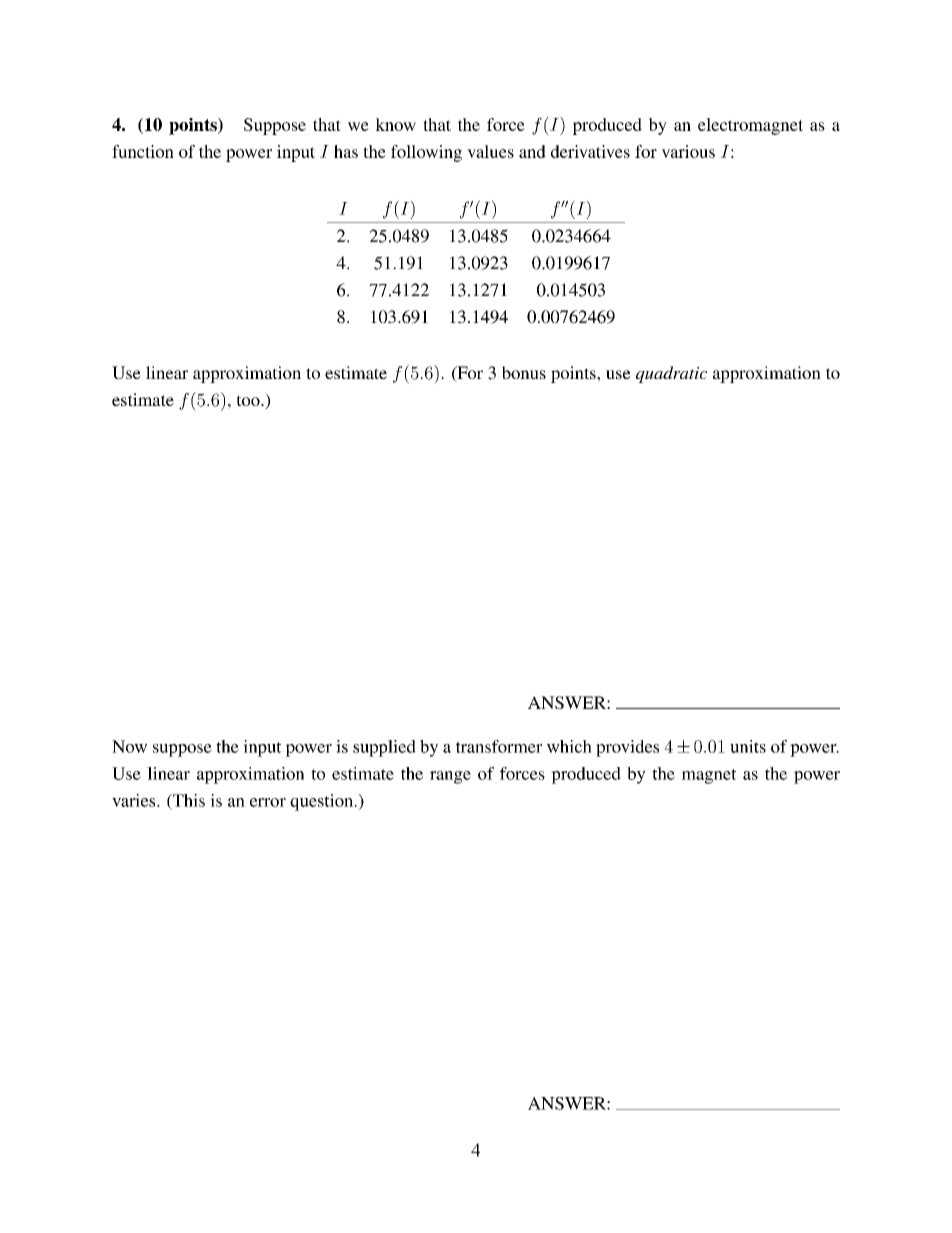  I want to click on bonus, so click(524, 372).
